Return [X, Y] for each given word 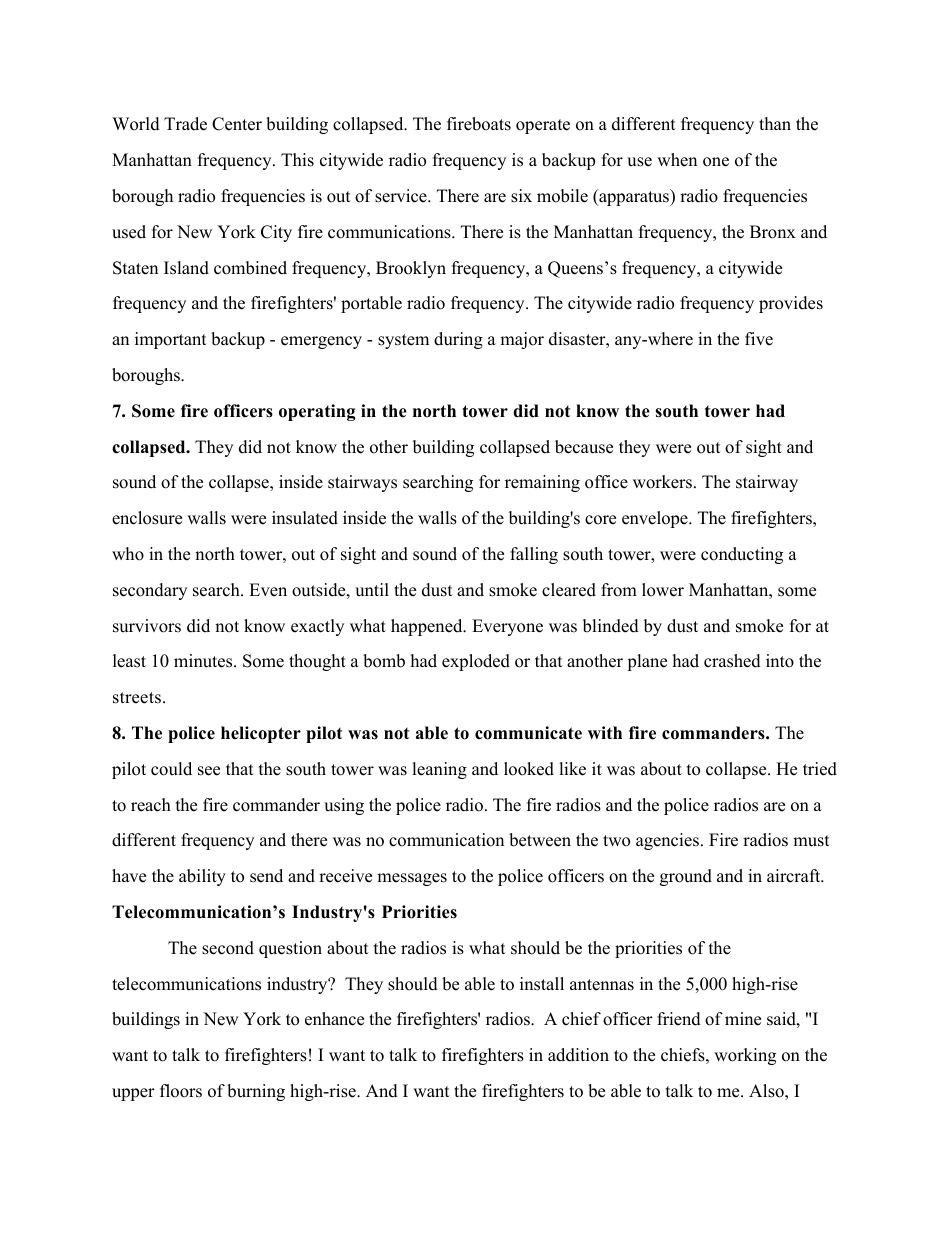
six [521, 196]
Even [268, 590]
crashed [732, 661]
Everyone [507, 627]
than [775, 123]
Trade [185, 124]
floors [181, 1091]
